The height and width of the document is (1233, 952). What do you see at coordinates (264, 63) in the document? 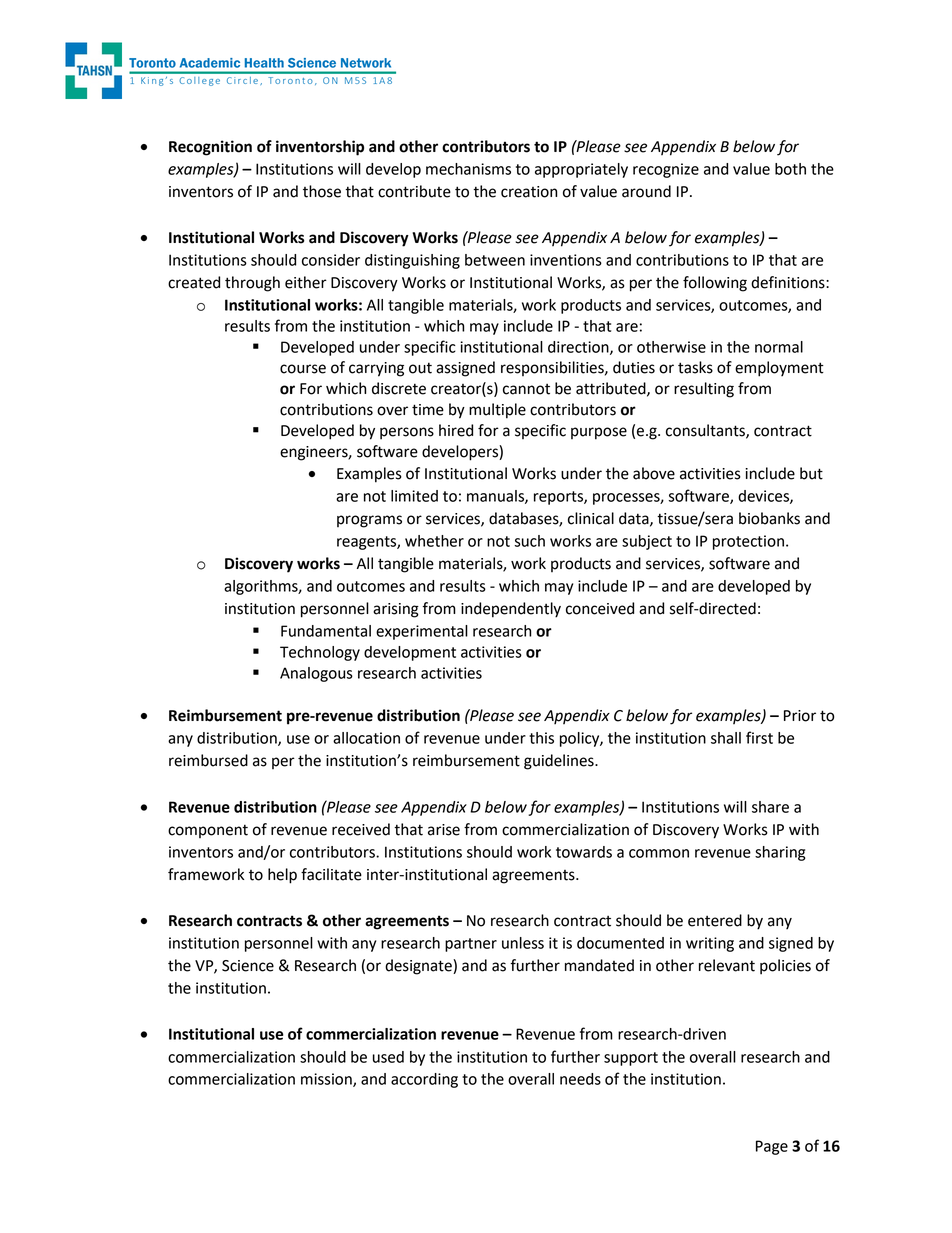
I see `Health` at bounding box center [264, 63].
